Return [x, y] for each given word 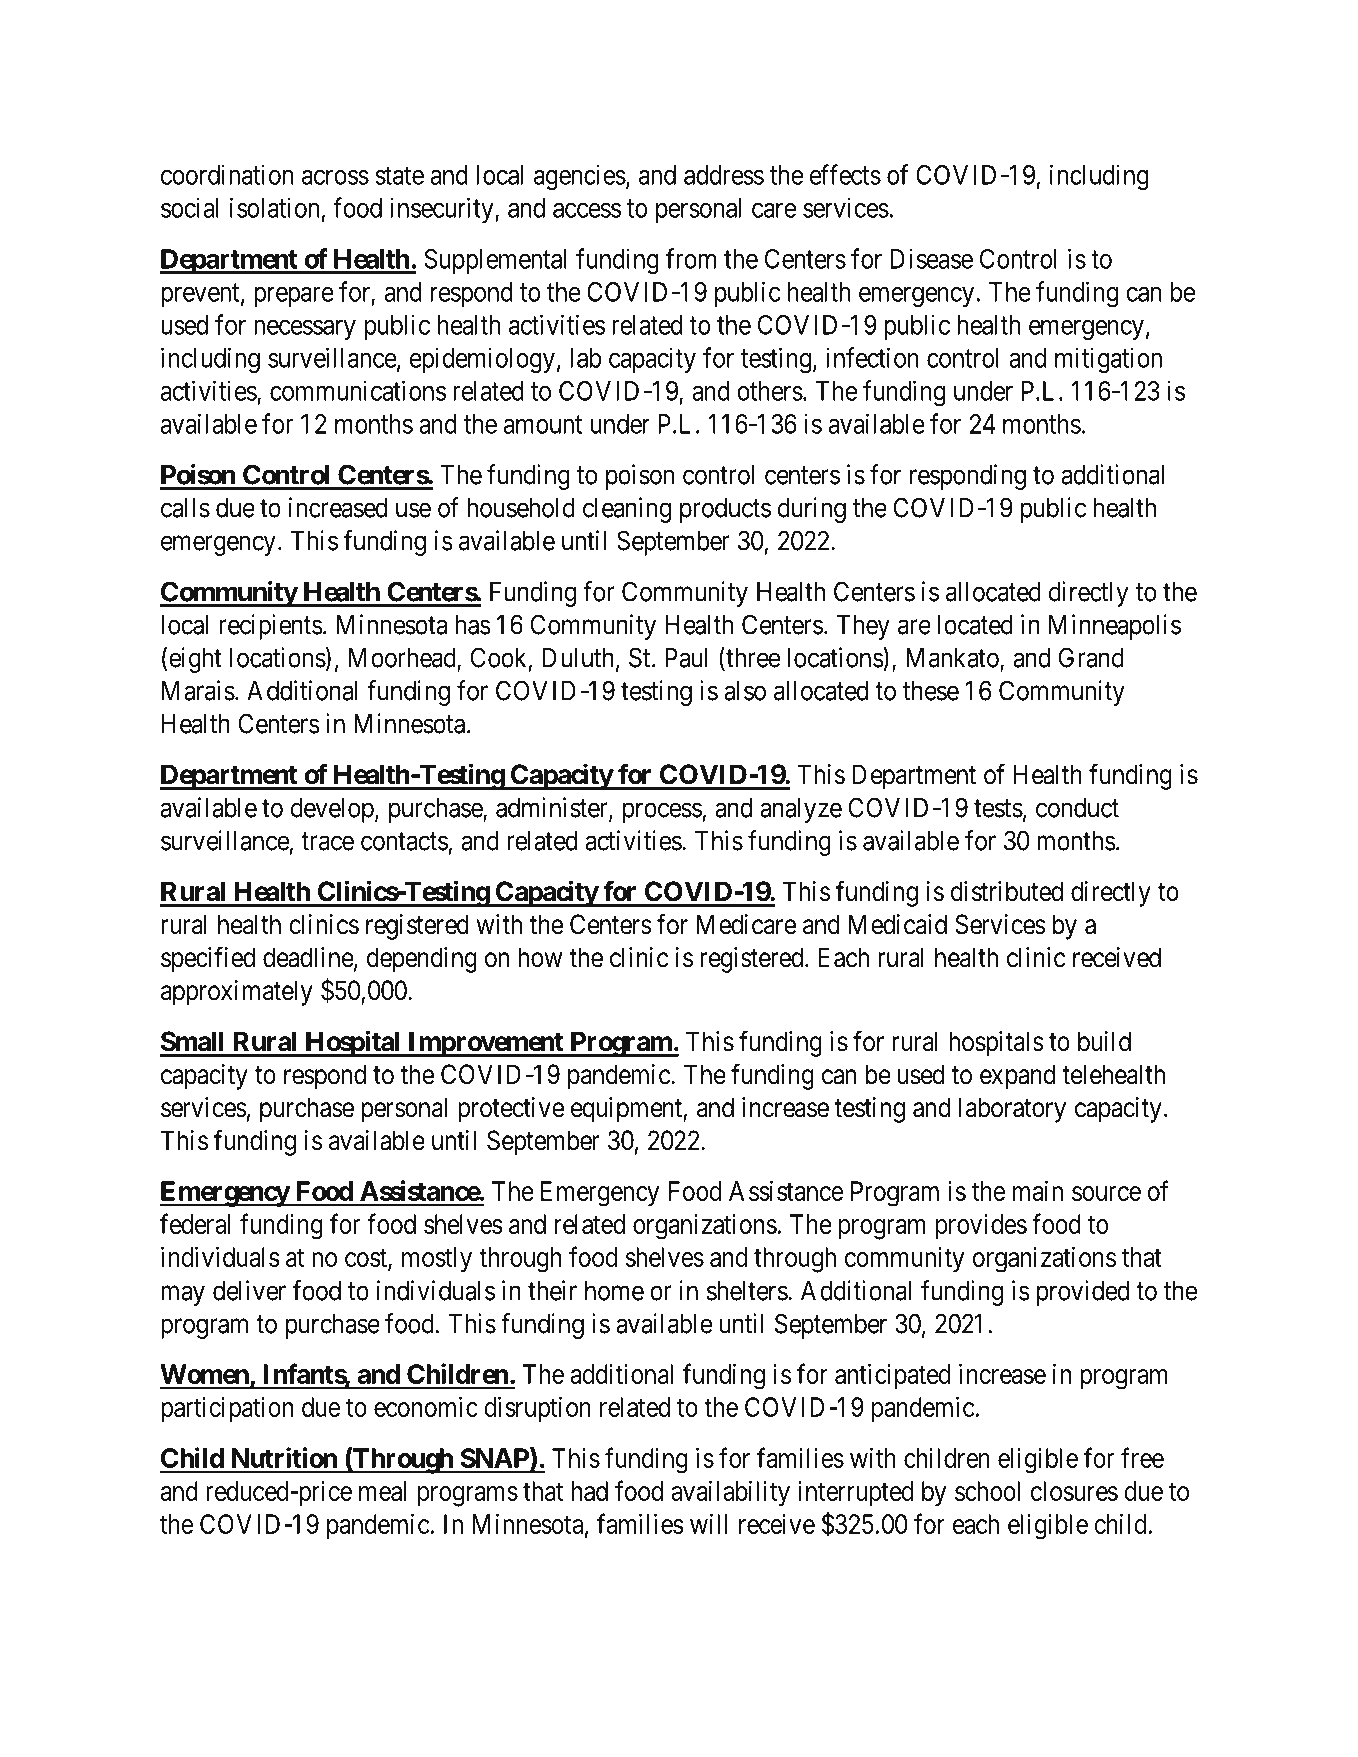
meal [382, 1491]
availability [730, 1494]
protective [511, 1110]
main [1038, 1191]
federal [195, 1223]
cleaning [627, 510]
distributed [1007, 891]
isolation [274, 207]
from [691, 258]
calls [185, 508]
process [662, 812]
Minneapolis [1115, 627]
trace [327, 841]
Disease [932, 258]
